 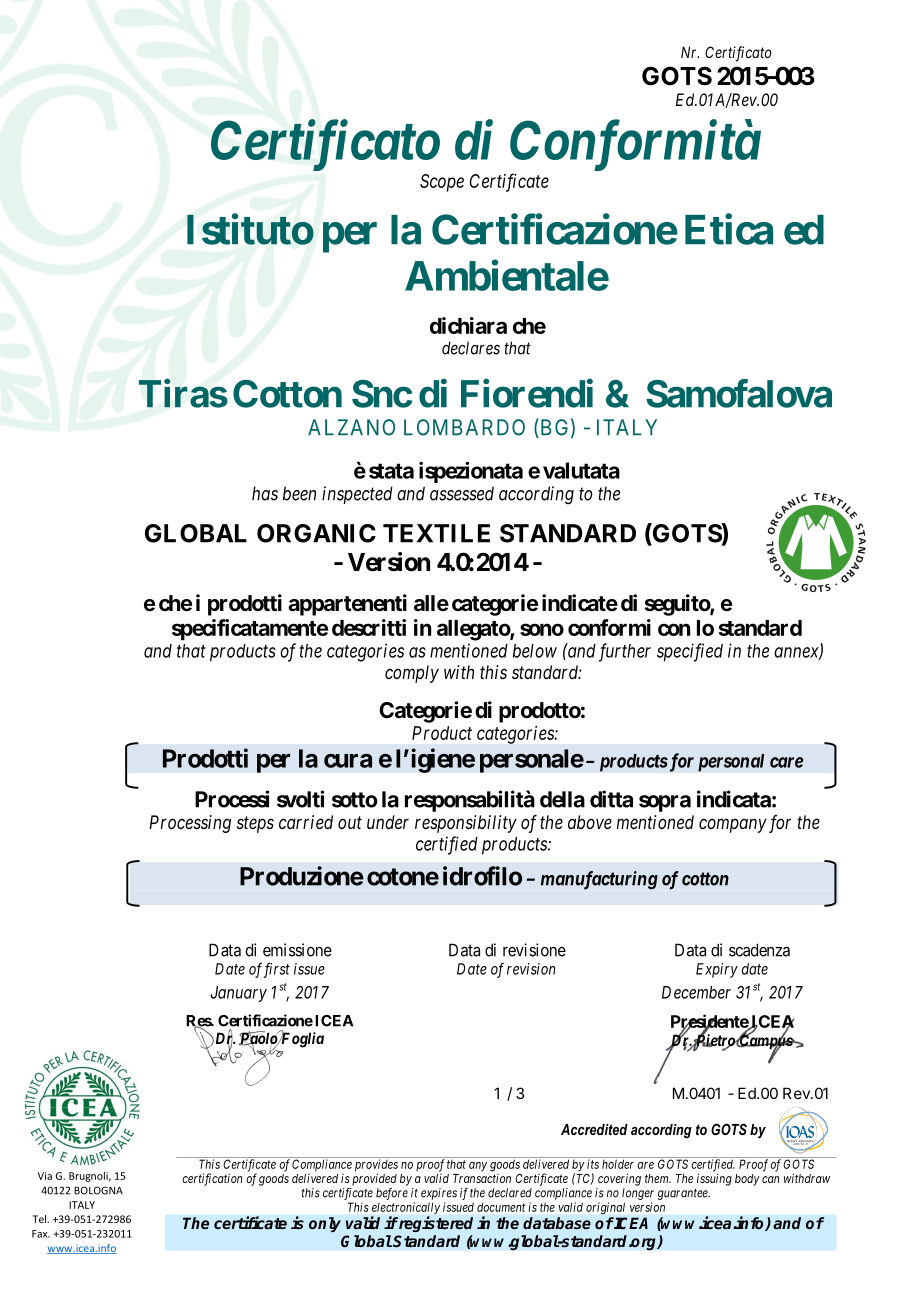 I want to click on declares, so click(x=471, y=348).
